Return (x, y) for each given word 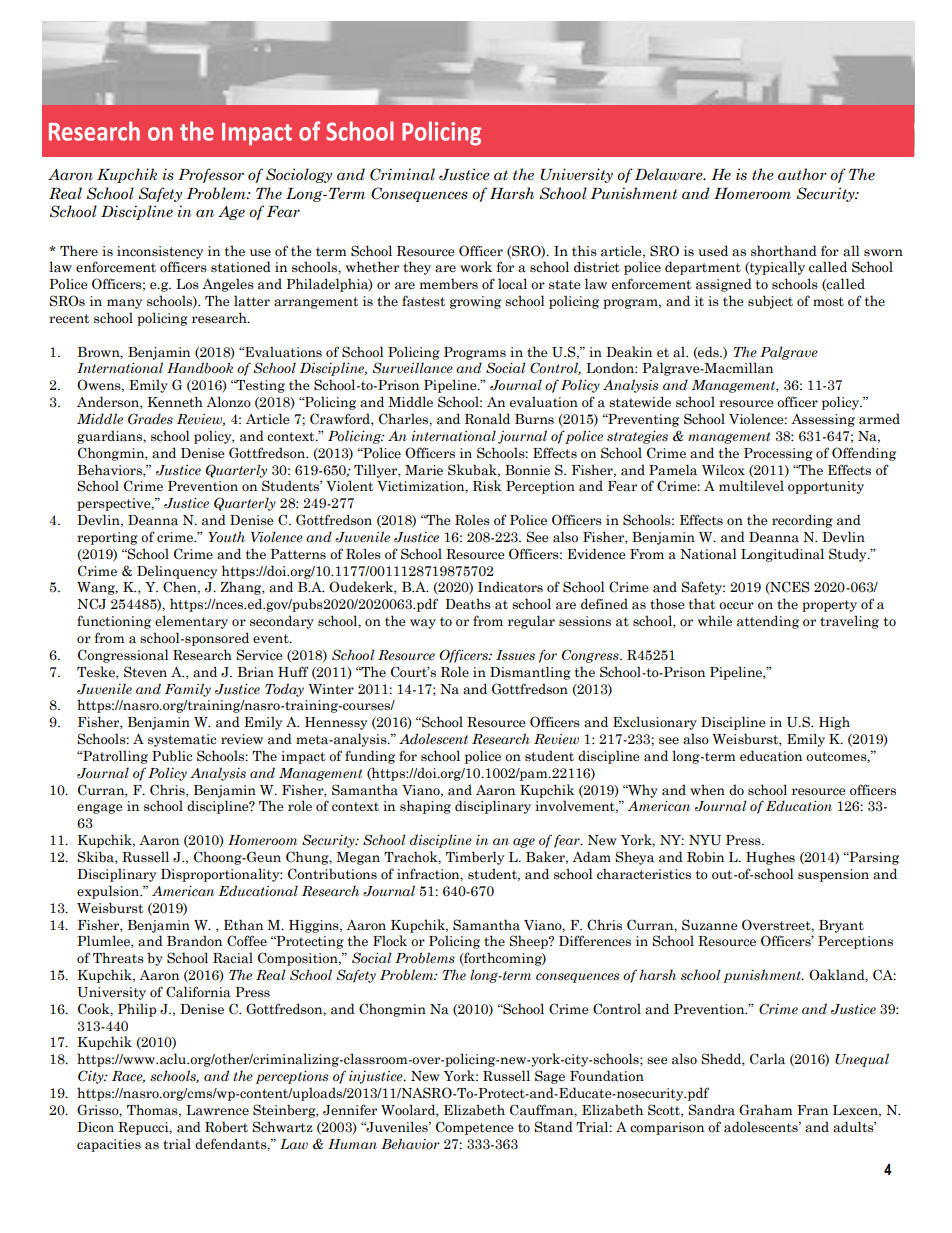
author (802, 174)
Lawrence (217, 1110)
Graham (765, 1110)
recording (802, 521)
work (476, 267)
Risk (487, 486)
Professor (211, 175)
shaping (425, 807)
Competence (475, 1128)
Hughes (770, 858)
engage (100, 809)
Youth (226, 536)
